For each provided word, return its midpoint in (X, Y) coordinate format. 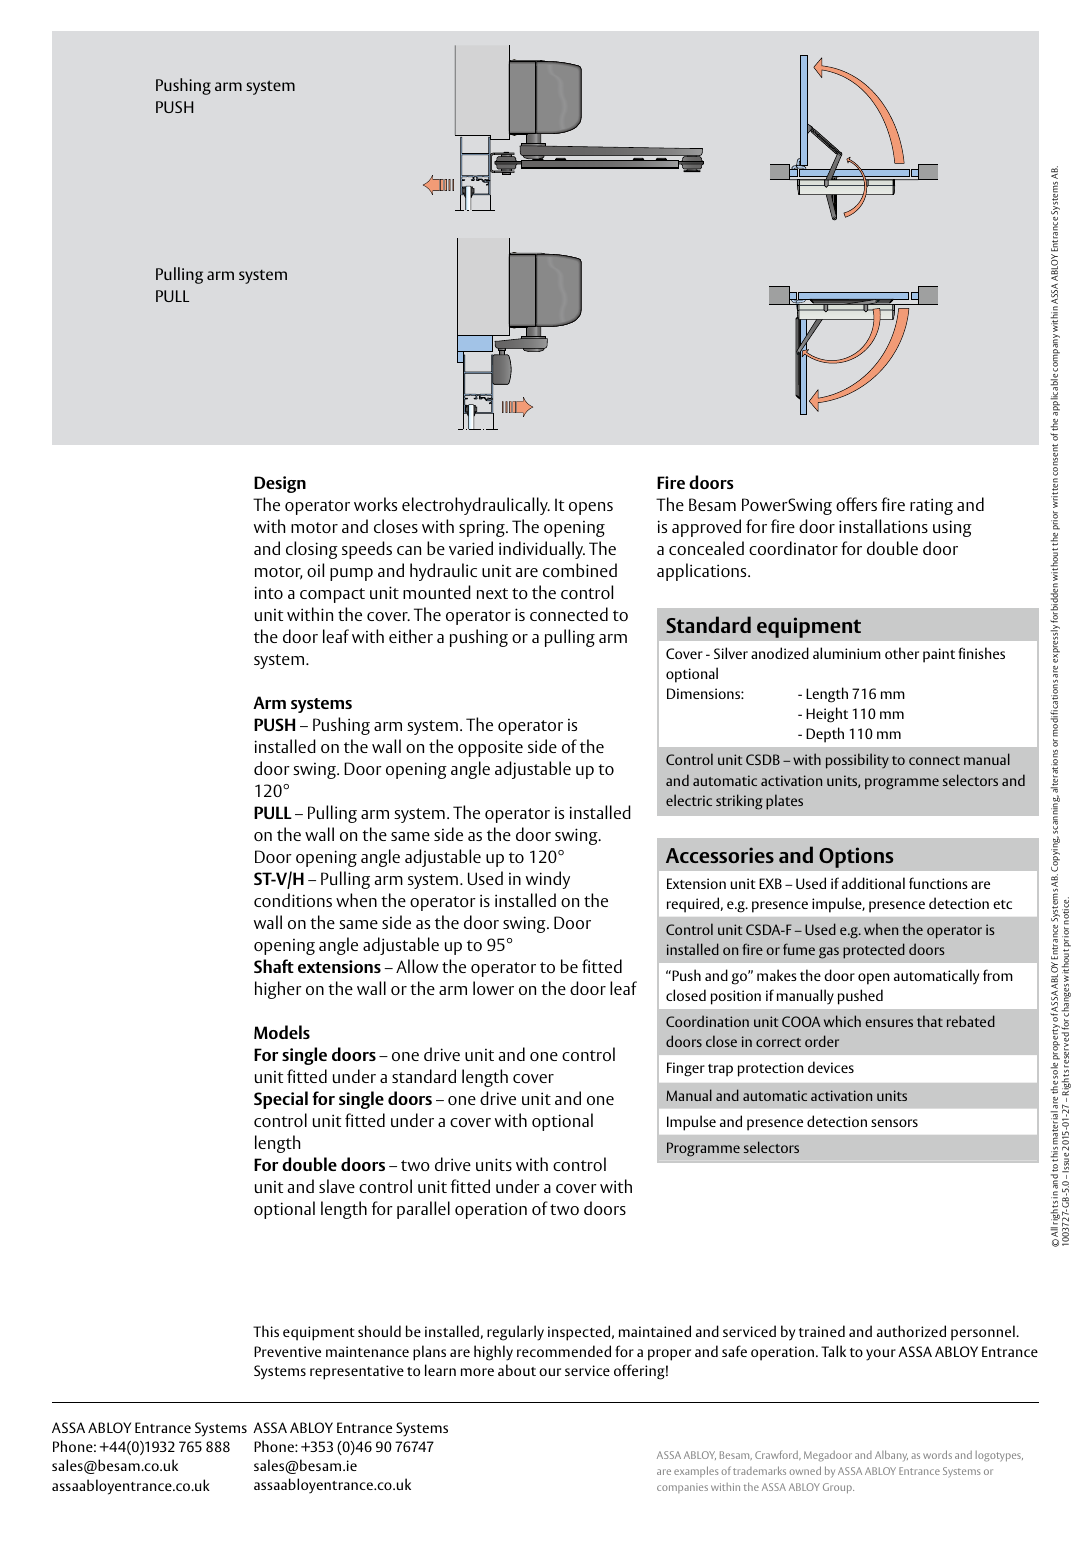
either (411, 636)
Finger (686, 1069)
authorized (911, 1331)
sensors (894, 1123)
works (375, 504)
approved (706, 528)
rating (931, 506)
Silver (731, 653)
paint (939, 655)
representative (357, 1372)
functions (938, 883)
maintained (655, 1331)
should (379, 1331)
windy (548, 880)
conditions (293, 900)
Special (281, 1100)
